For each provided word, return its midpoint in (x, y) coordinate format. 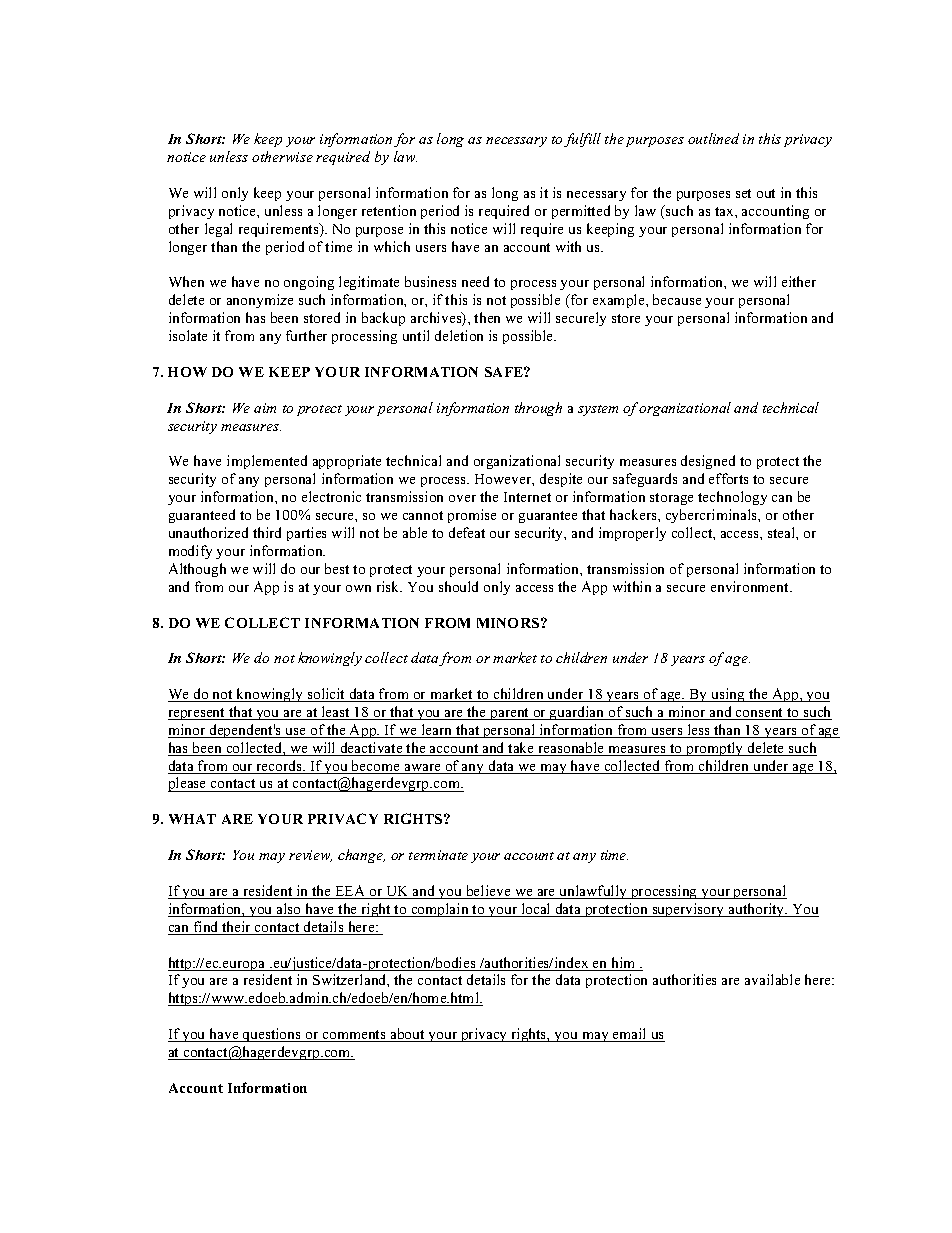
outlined (713, 138)
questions (272, 1035)
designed (708, 462)
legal (218, 230)
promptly (715, 749)
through (538, 409)
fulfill (582, 140)
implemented (267, 462)
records (279, 767)
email (630, 1035)
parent (510, 714)
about (407, 1035)
